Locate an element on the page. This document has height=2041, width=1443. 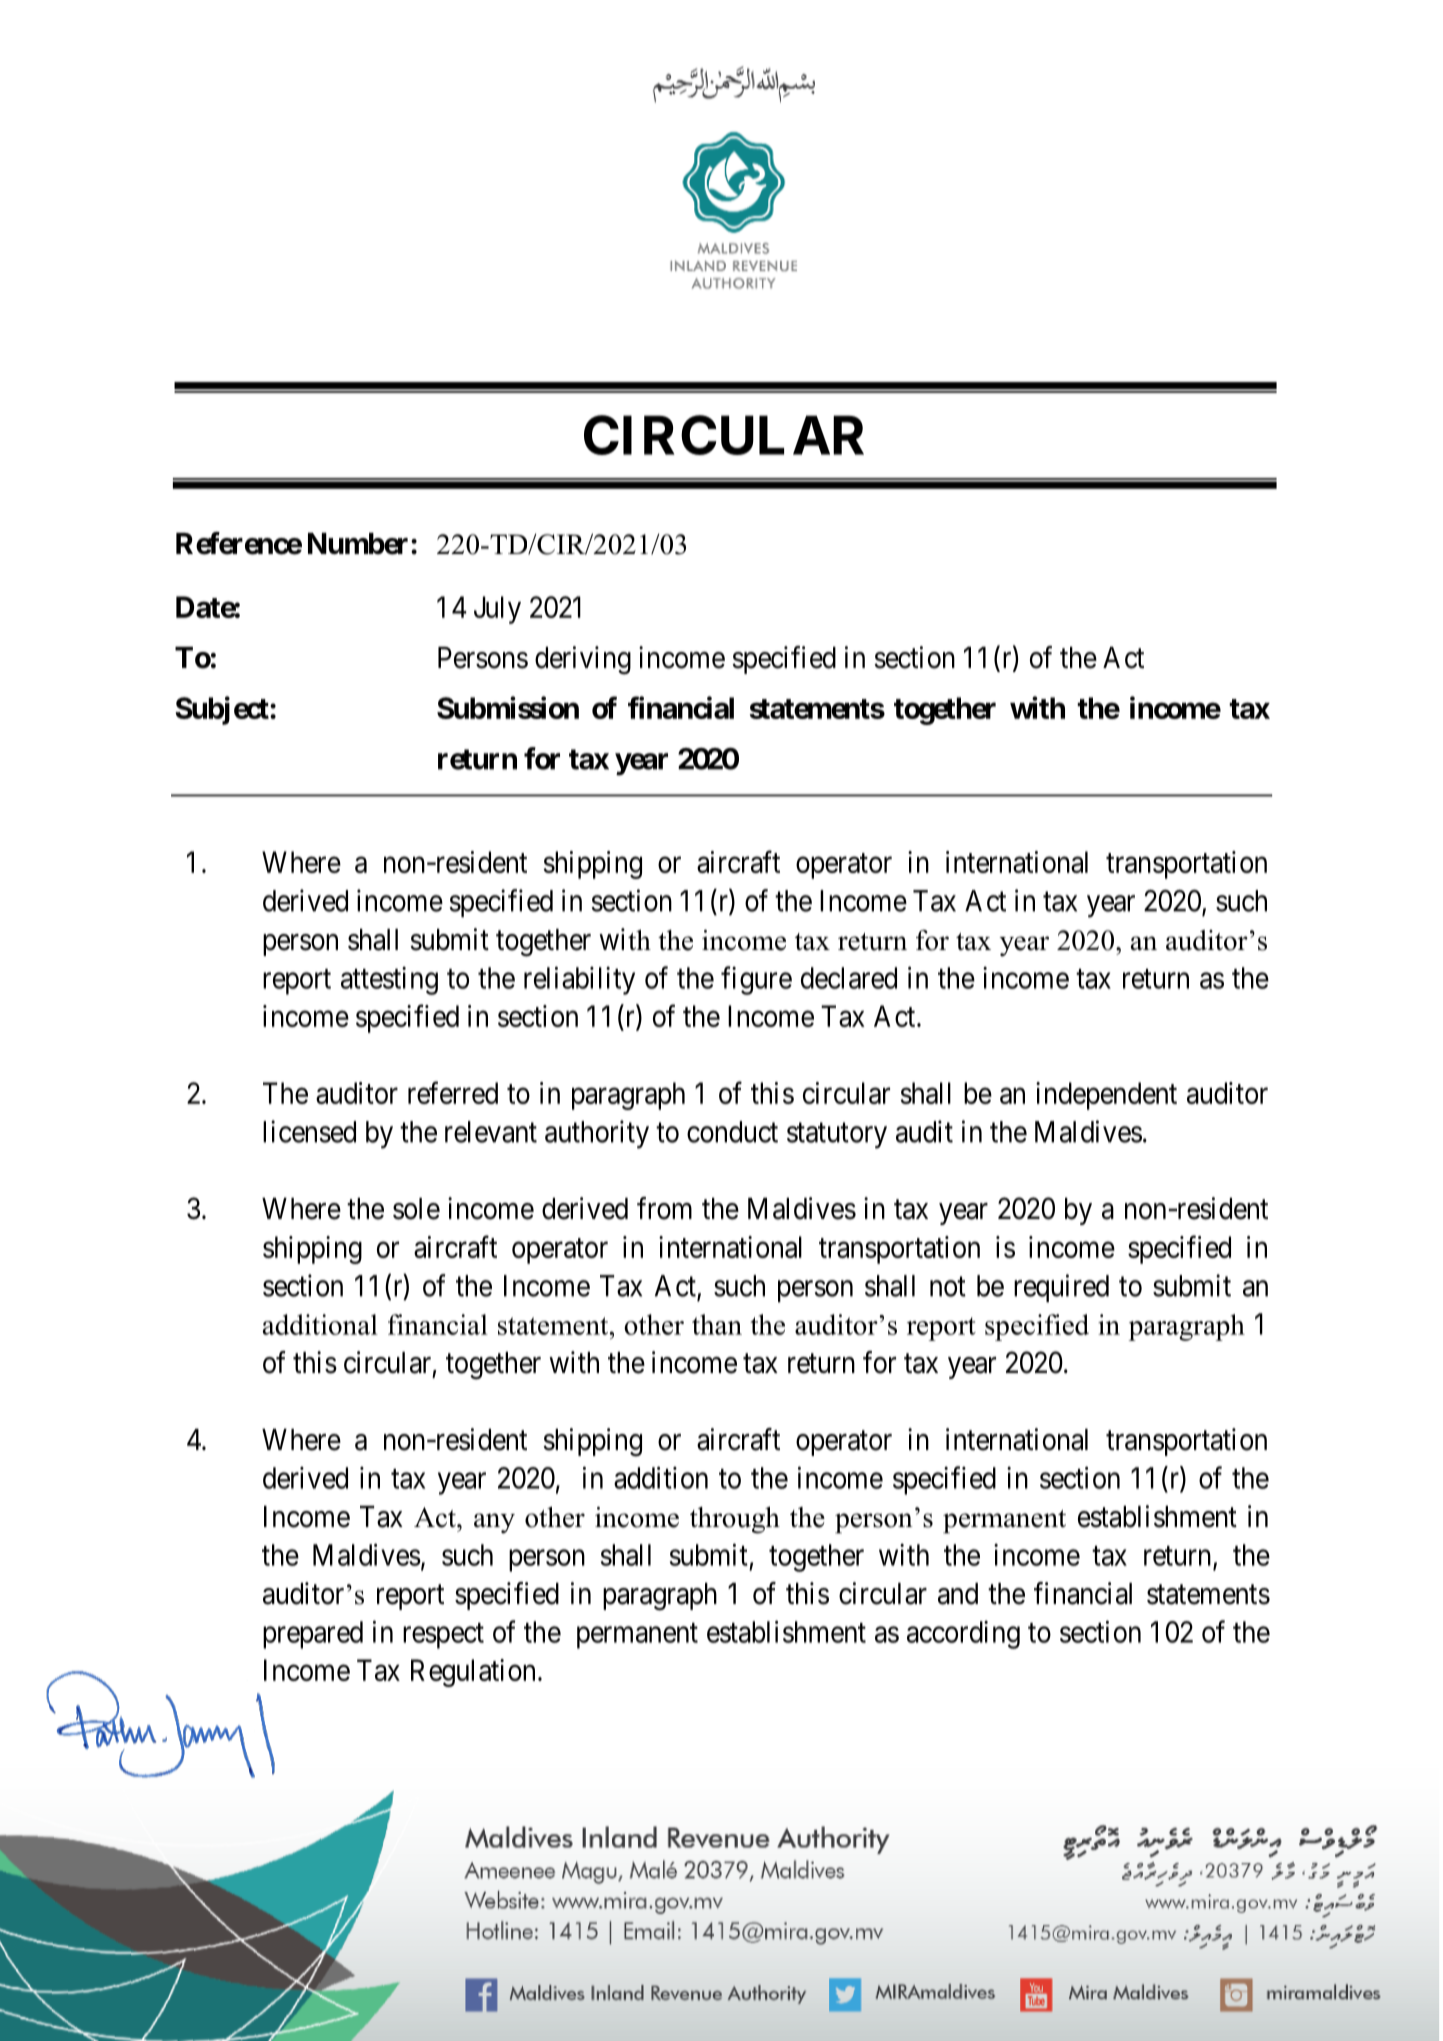
through is located at coordinates (735, 1520).
